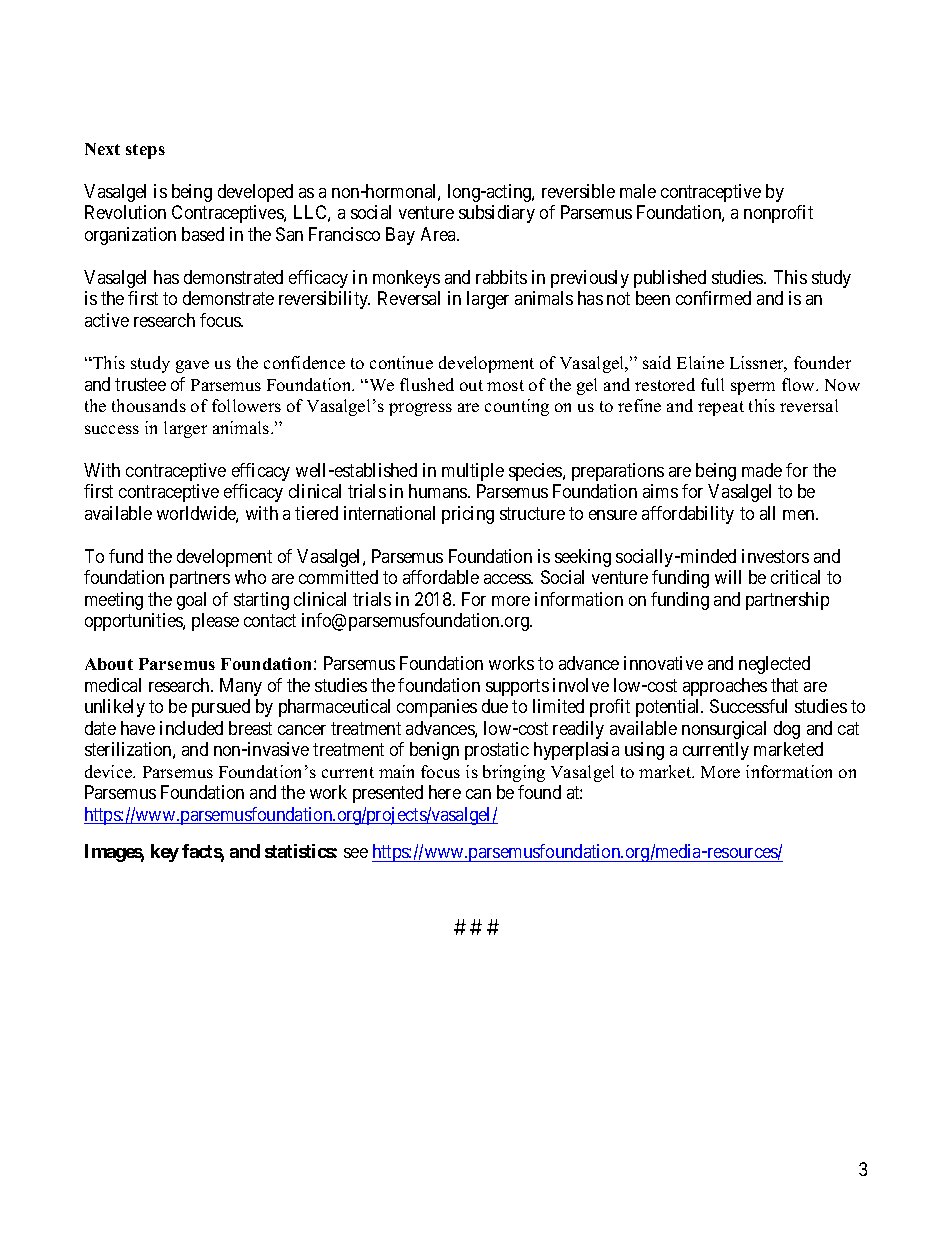 Image resolution: width=952 pixels, height=1233 pixels. I want to click on device, so click(110, 771).
